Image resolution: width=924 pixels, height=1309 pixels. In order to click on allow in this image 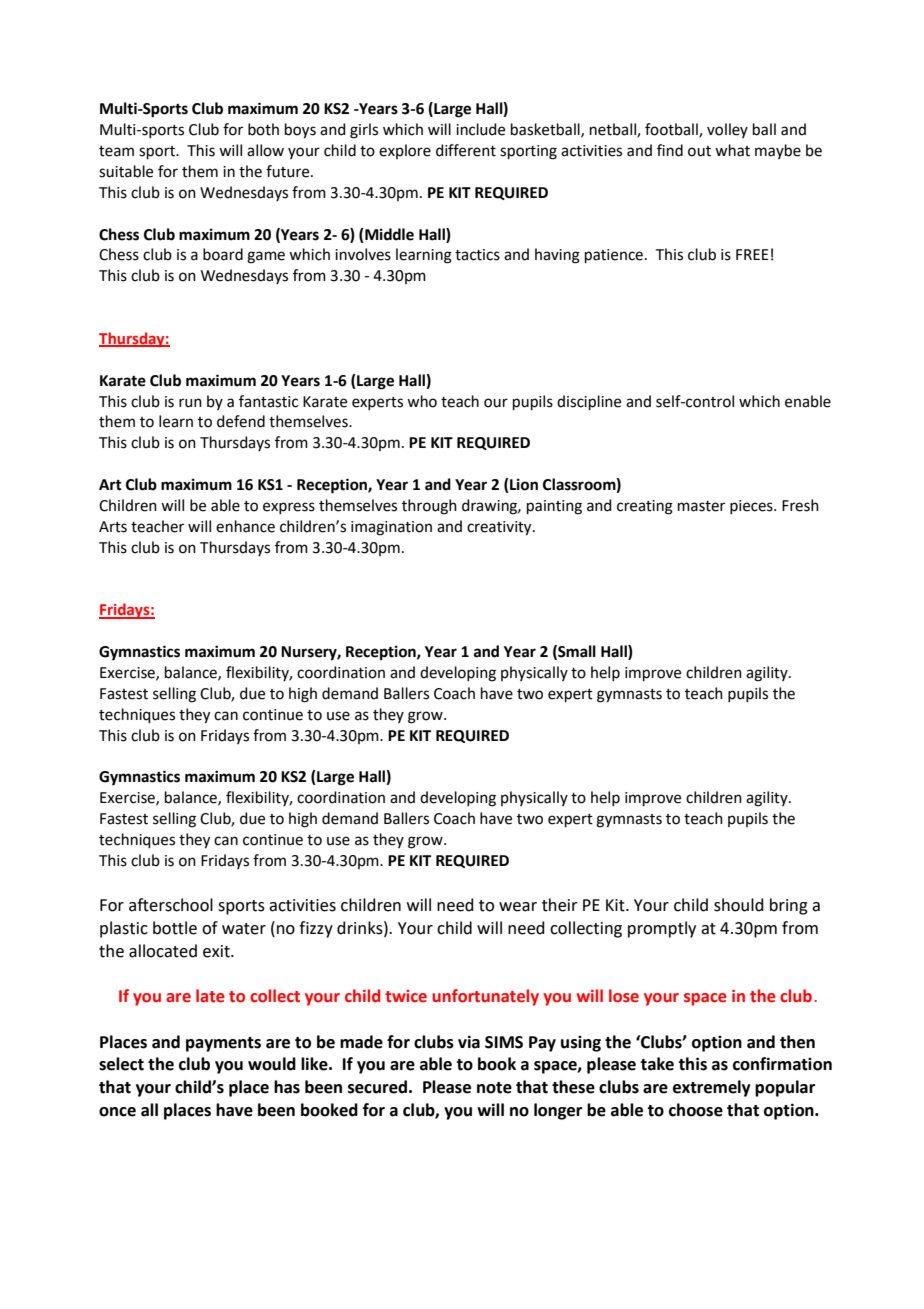, I will do `click(265, 150)`.
